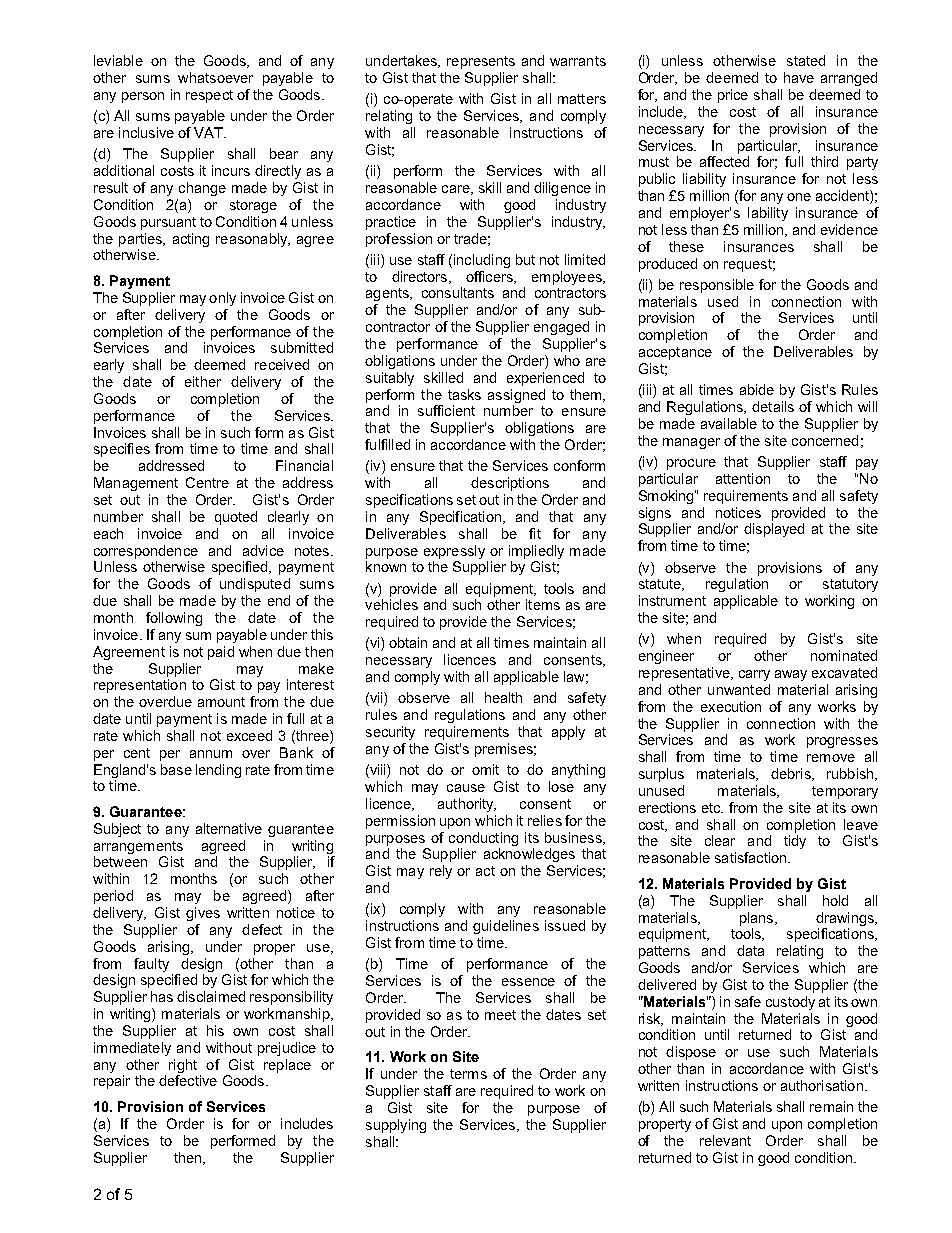 Image resolution: width=952 pixels, height=1233 pixels. I want to click on statutory, so click(850, 585).
